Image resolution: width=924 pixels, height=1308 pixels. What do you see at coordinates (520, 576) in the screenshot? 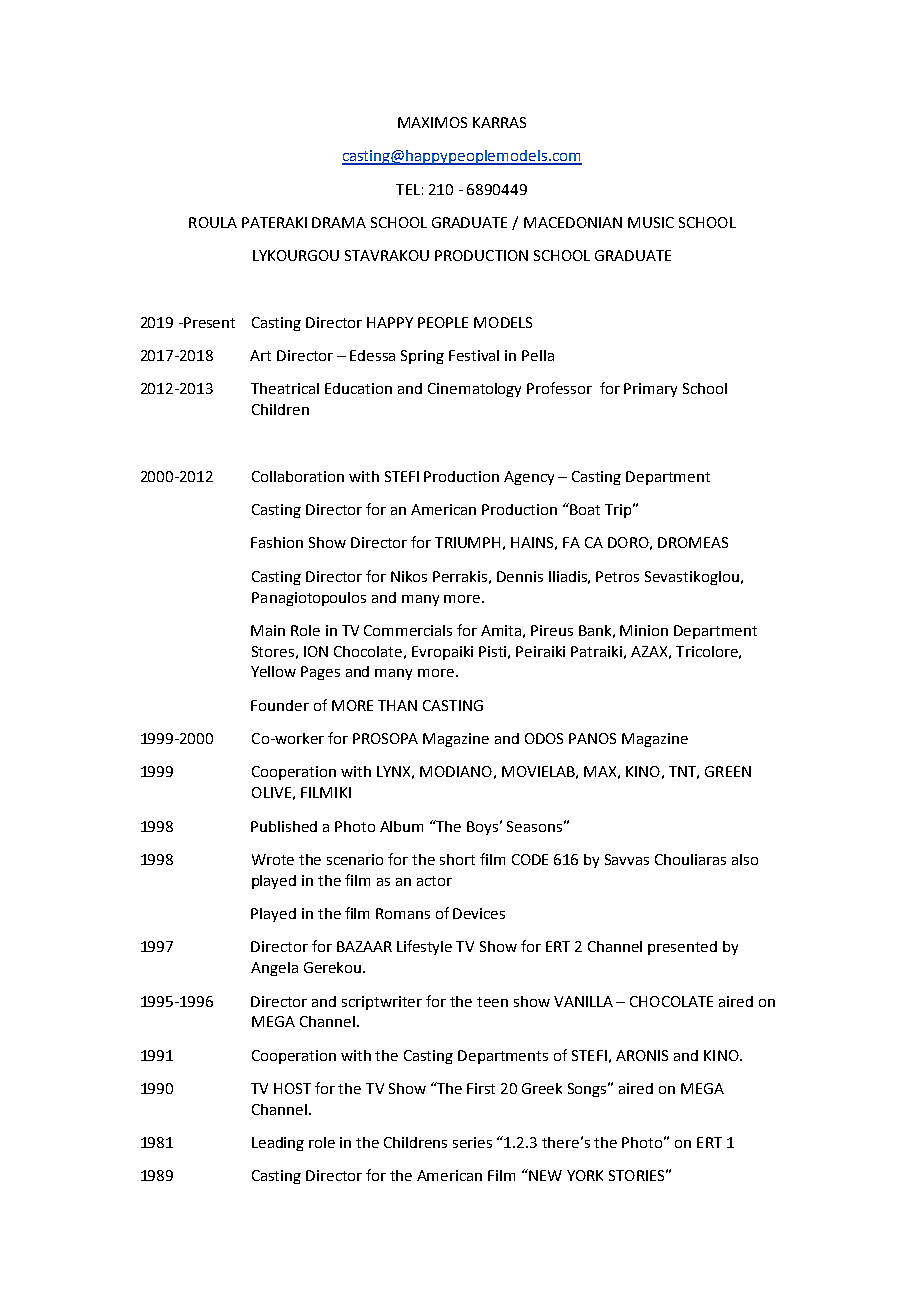
I see `Dennis` at bounding box center [520, 576].
